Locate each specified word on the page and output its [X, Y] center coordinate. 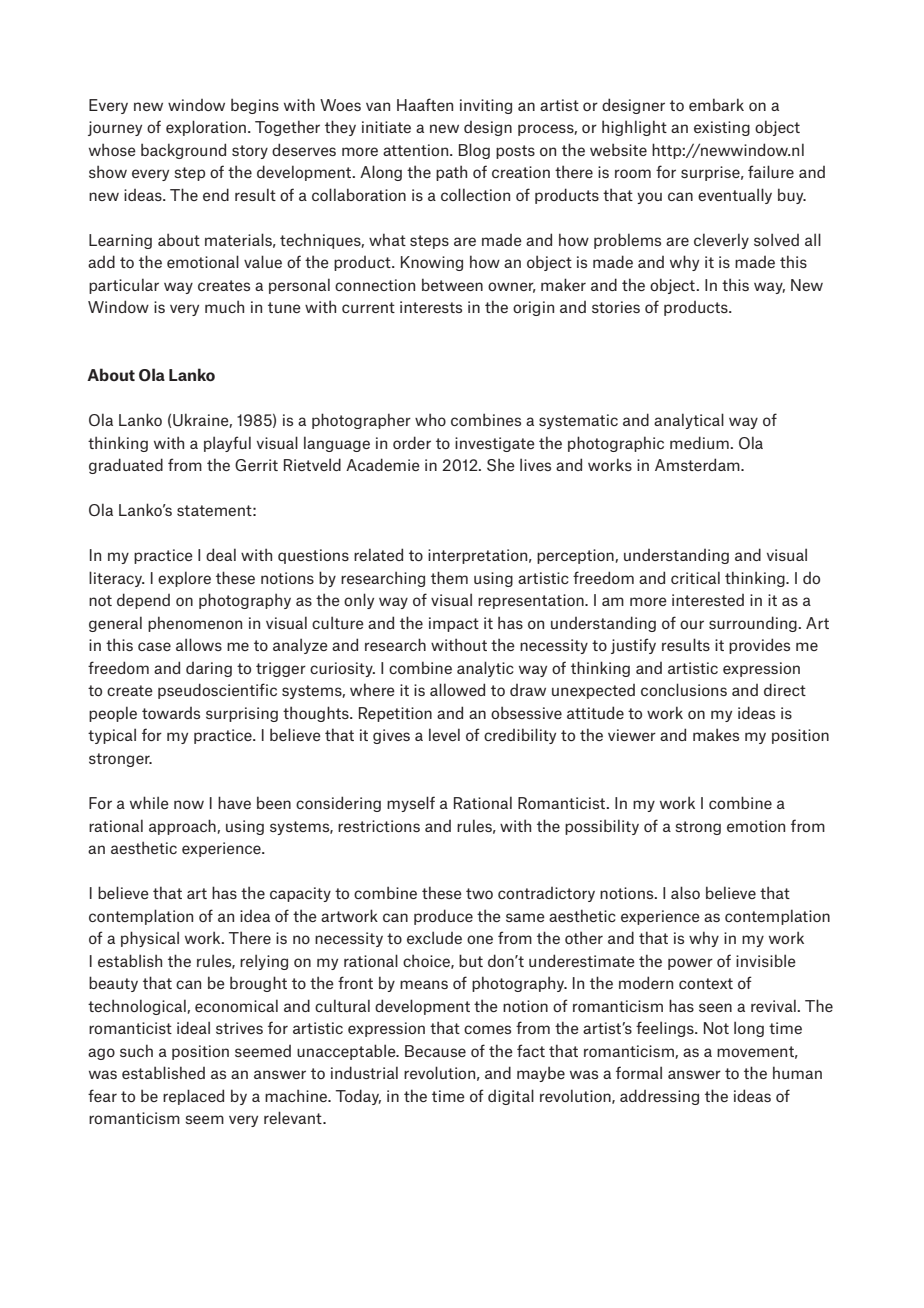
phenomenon [195, 624]
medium [699, 442]
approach [183, 827]
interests [431, 307]
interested [708, 600]
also [685, 892]
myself [411, 804]
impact [454, 624]
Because [435, 1051]
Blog [474, 151]
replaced [193, 1097]
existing [722, 128]
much [224, 306]
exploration [206, 128]
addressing [659, 1097]
